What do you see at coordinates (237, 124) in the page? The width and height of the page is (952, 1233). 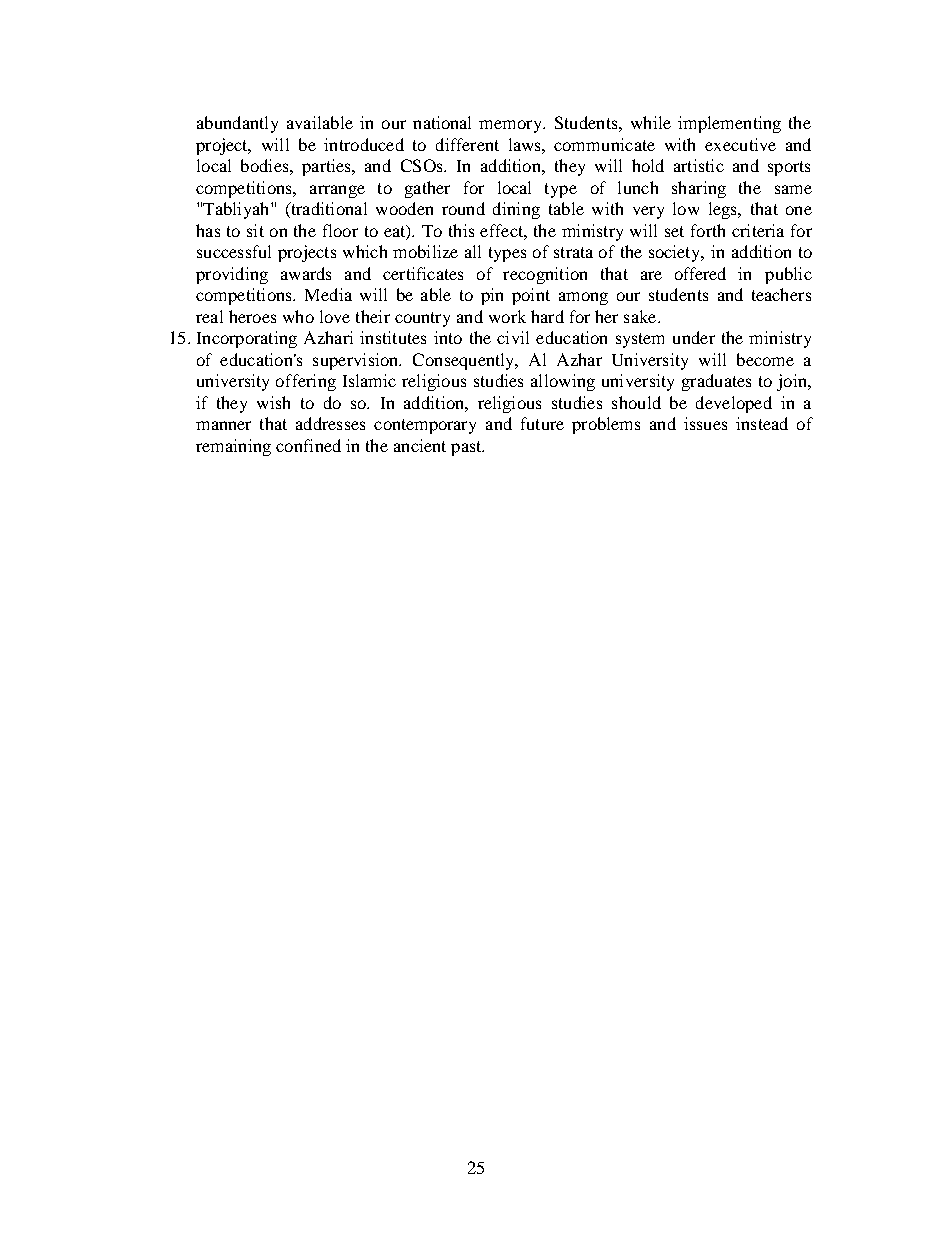 I see `abundantly` at bounding box center [237, 124].
